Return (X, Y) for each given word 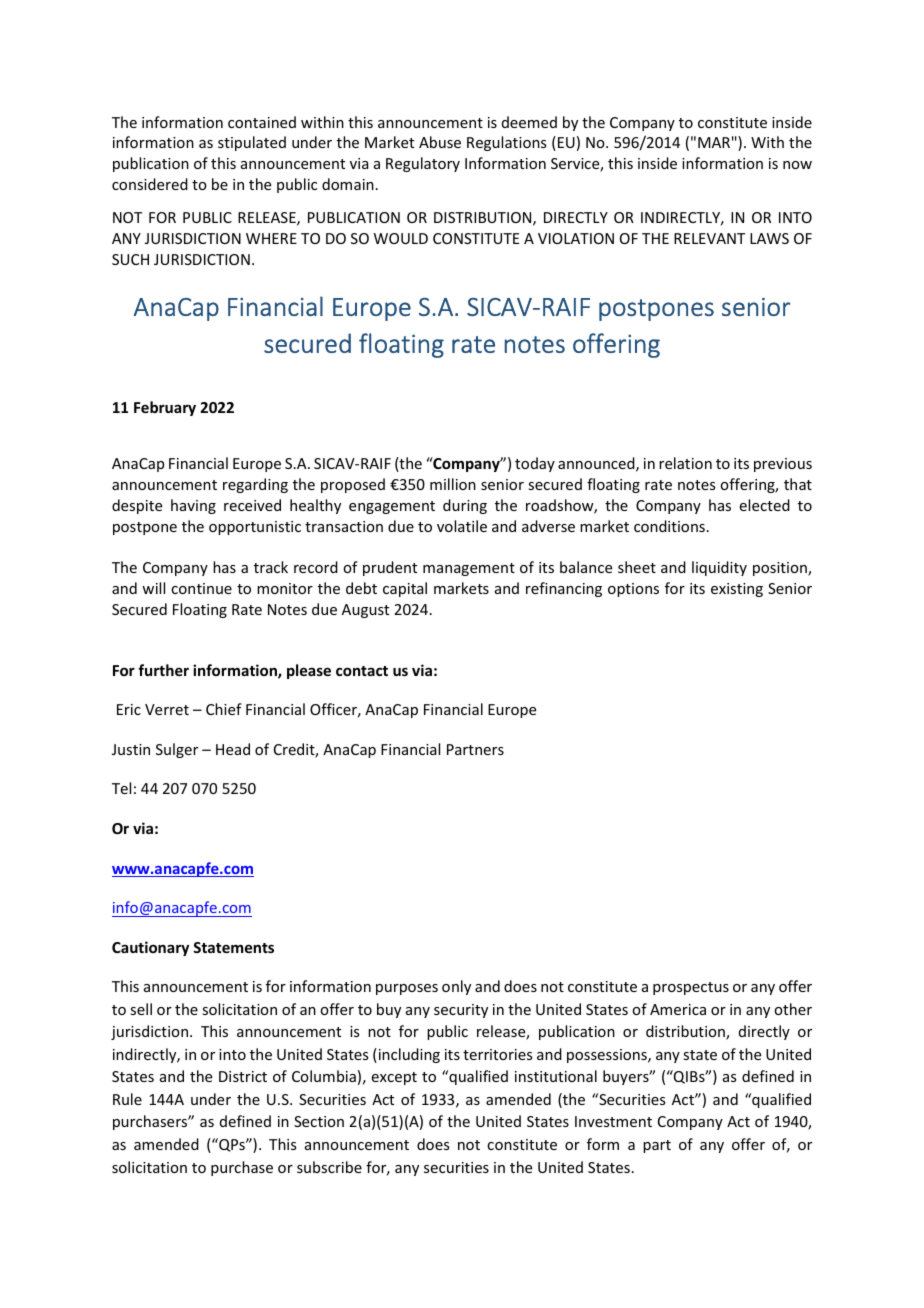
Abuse (440, 142)
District (243, 1076)
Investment (613, 1121)
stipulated (252, 143)
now (797, 165)
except (394, 1078)
